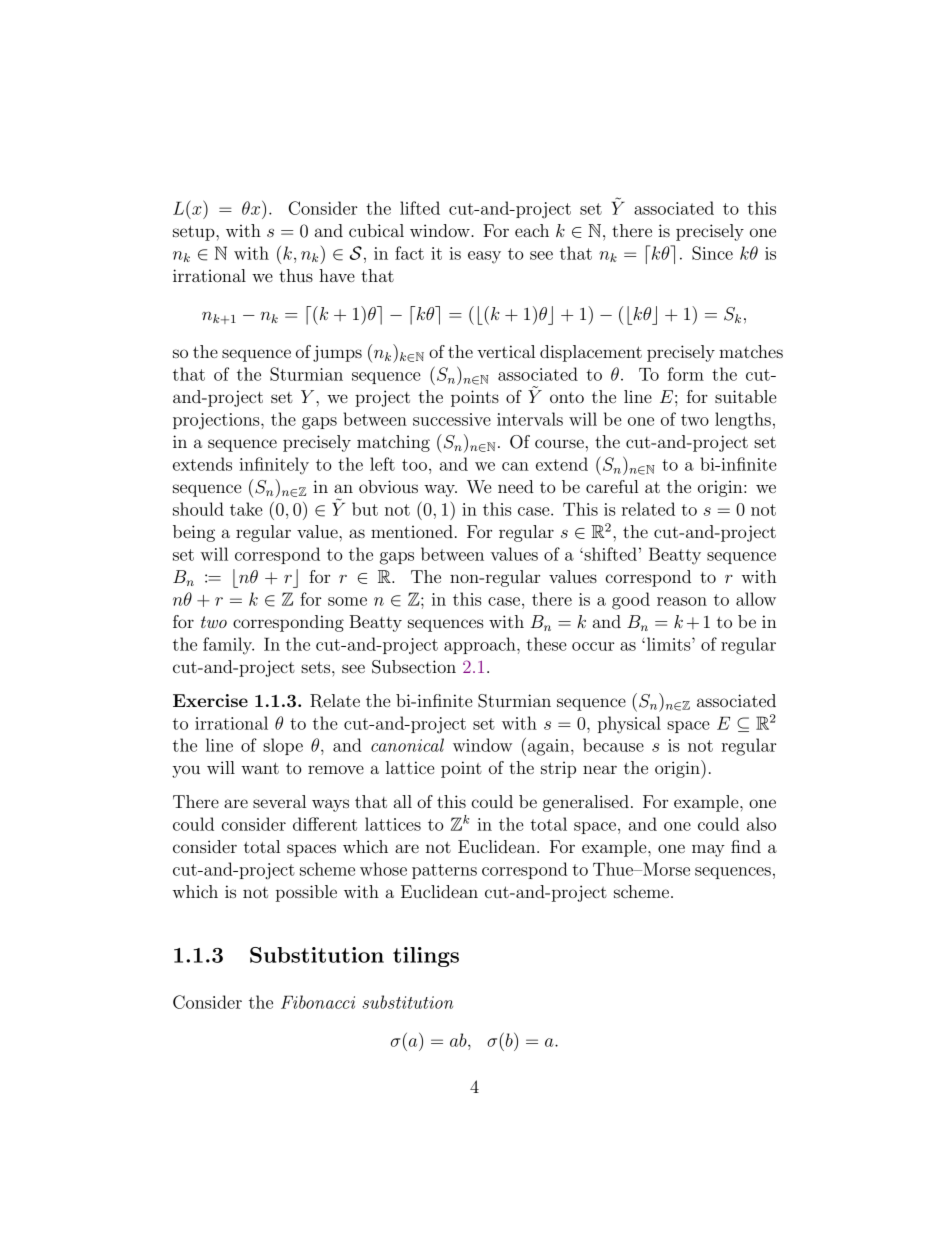 The height and width of the page is (1233, 952). Describe the element at coordinates (484, 257) in the page. I see `easy` at that location.
